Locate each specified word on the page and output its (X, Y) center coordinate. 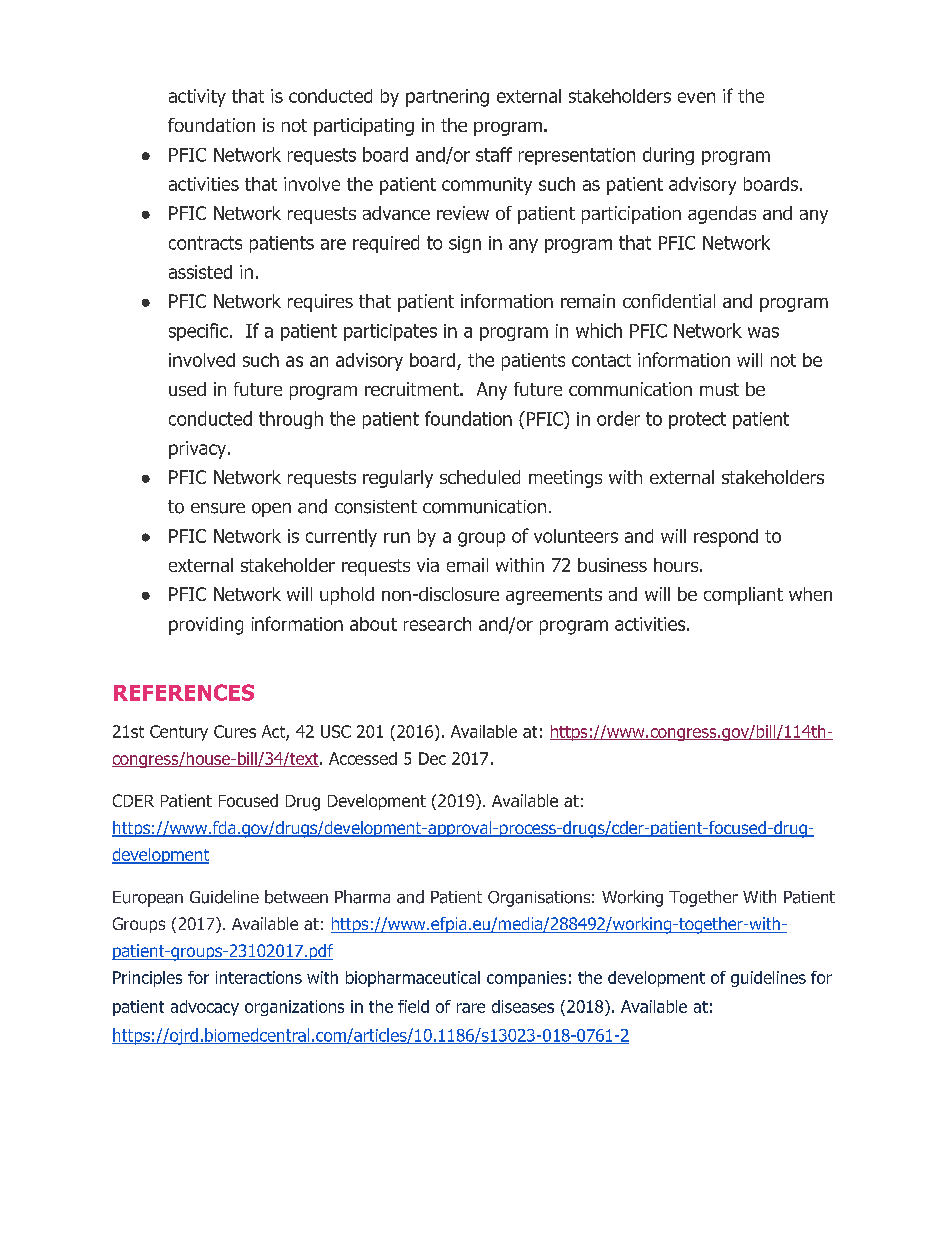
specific (198, 332)
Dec (432, 758)
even (696, 97)
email (467, 565)
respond (726, 538)
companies (526, 979)
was (763, 332)
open (271, 510)
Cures (235, 731)
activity (197, 98)
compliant (743, 596)
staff (494, 154)
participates (390, 332)
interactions (259, 977)
